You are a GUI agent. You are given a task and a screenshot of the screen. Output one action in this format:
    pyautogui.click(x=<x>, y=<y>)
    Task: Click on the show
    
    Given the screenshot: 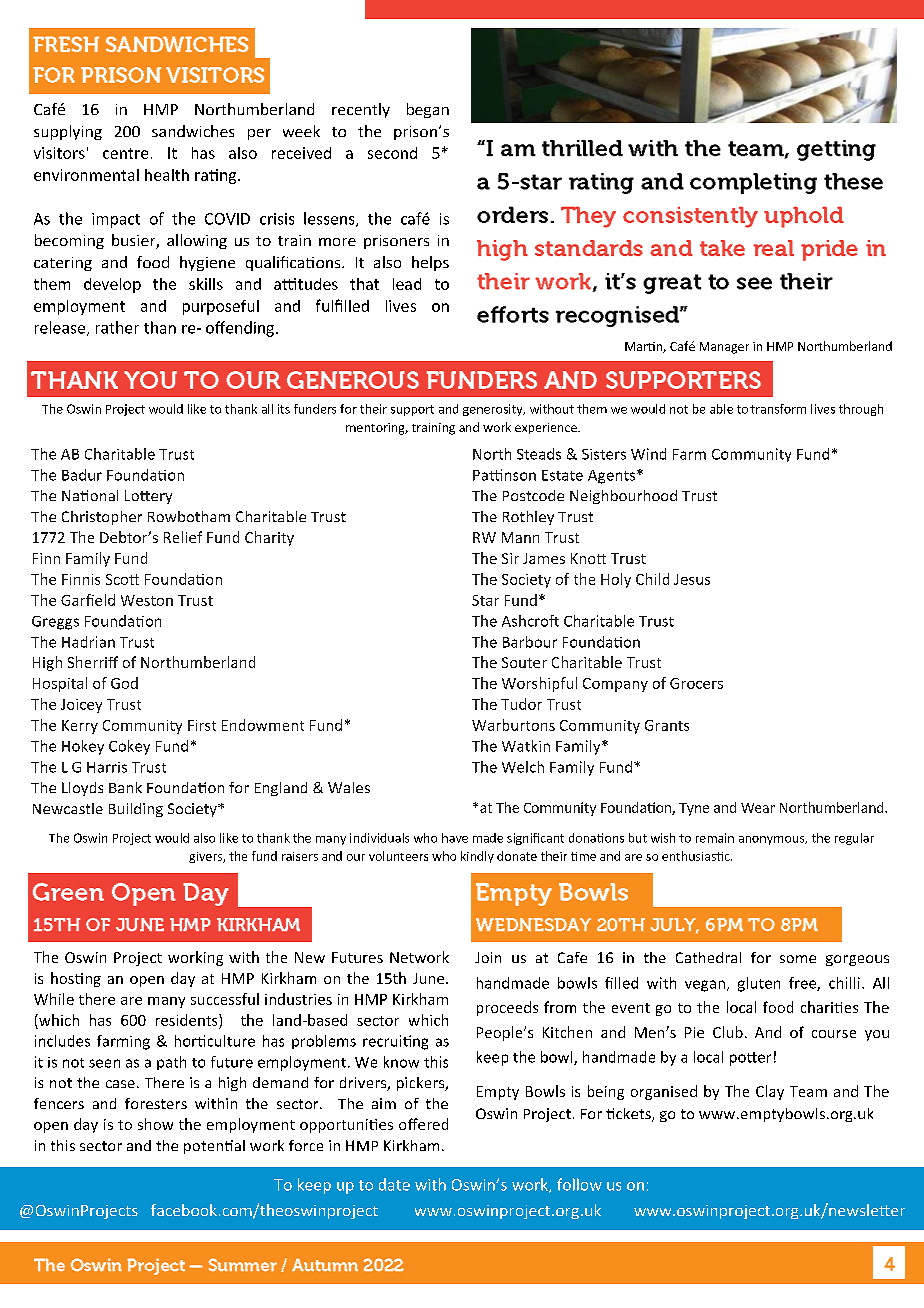 What is the action you would take?
    pyautogui.click(x=155, y=1124)
